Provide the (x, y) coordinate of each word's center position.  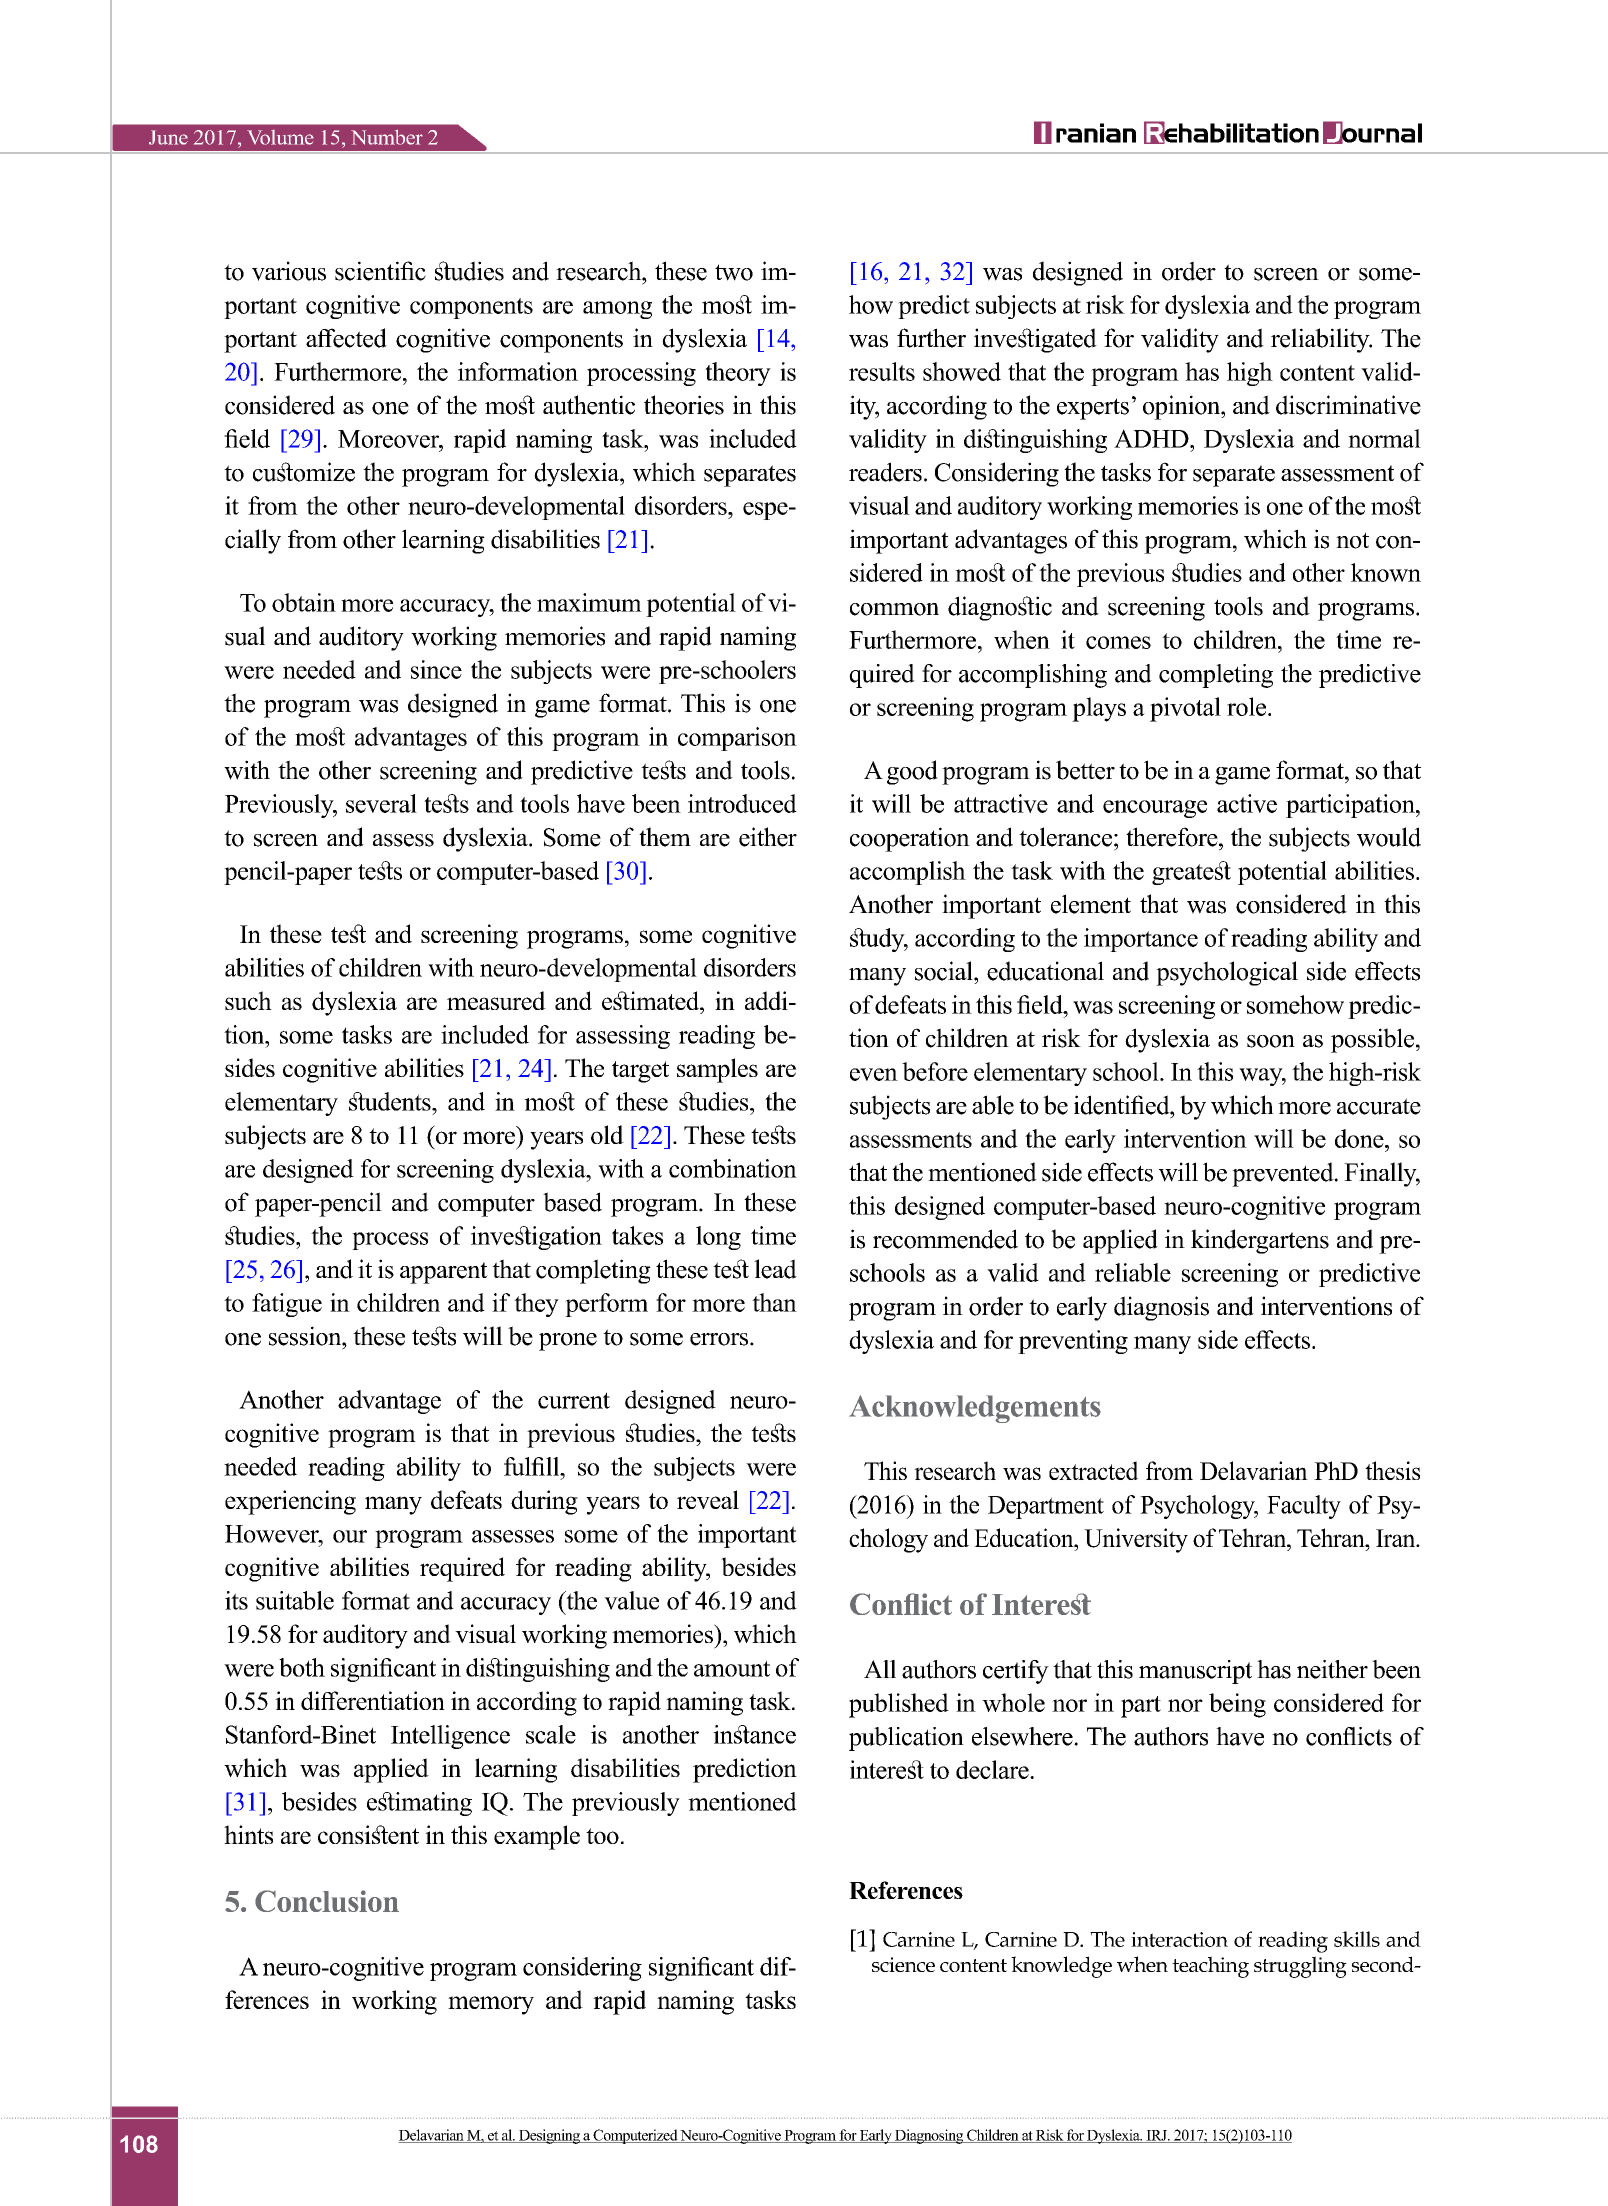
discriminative (1348, 405)
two (734, 272)
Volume (280, 137)
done (1360, 1138)
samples (717, 1070)
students (391, 1101)
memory (491, 2005)
